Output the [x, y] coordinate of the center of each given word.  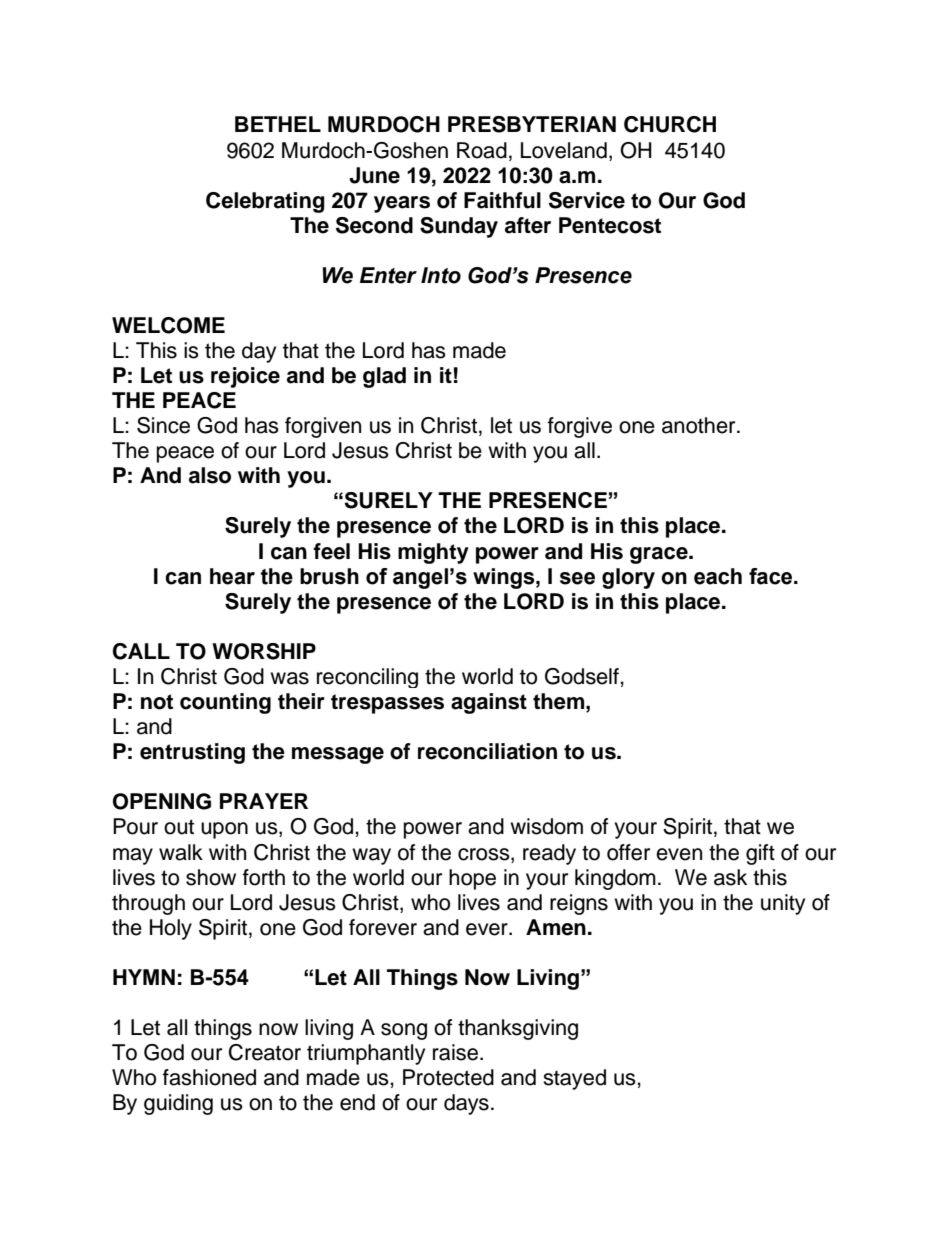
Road [482, 150]
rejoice [245, 377]
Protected [448, 1077]
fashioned [209, 1077]
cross [485, 854]
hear [232, 576]
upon [224, 830]
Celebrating [265, 202]
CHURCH [670, 124]
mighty [433, 553]
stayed [574, 1079]
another [700, 425]
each [718, 576]
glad [384, 377]
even [679, 854]
